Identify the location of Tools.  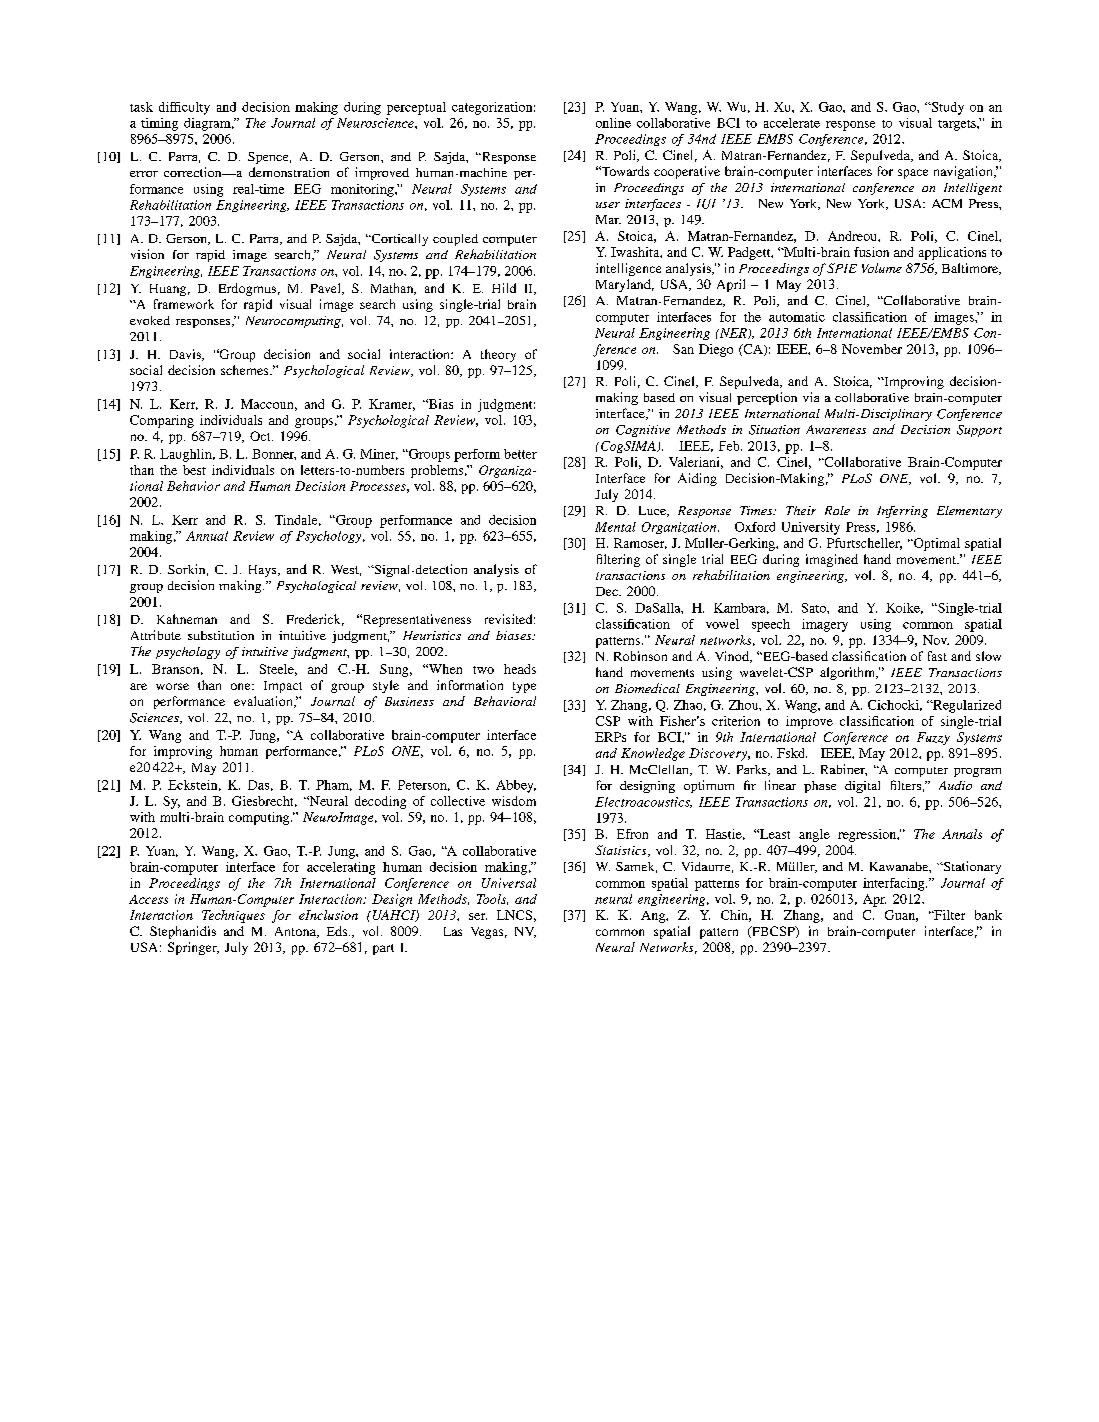
(492, 899).
